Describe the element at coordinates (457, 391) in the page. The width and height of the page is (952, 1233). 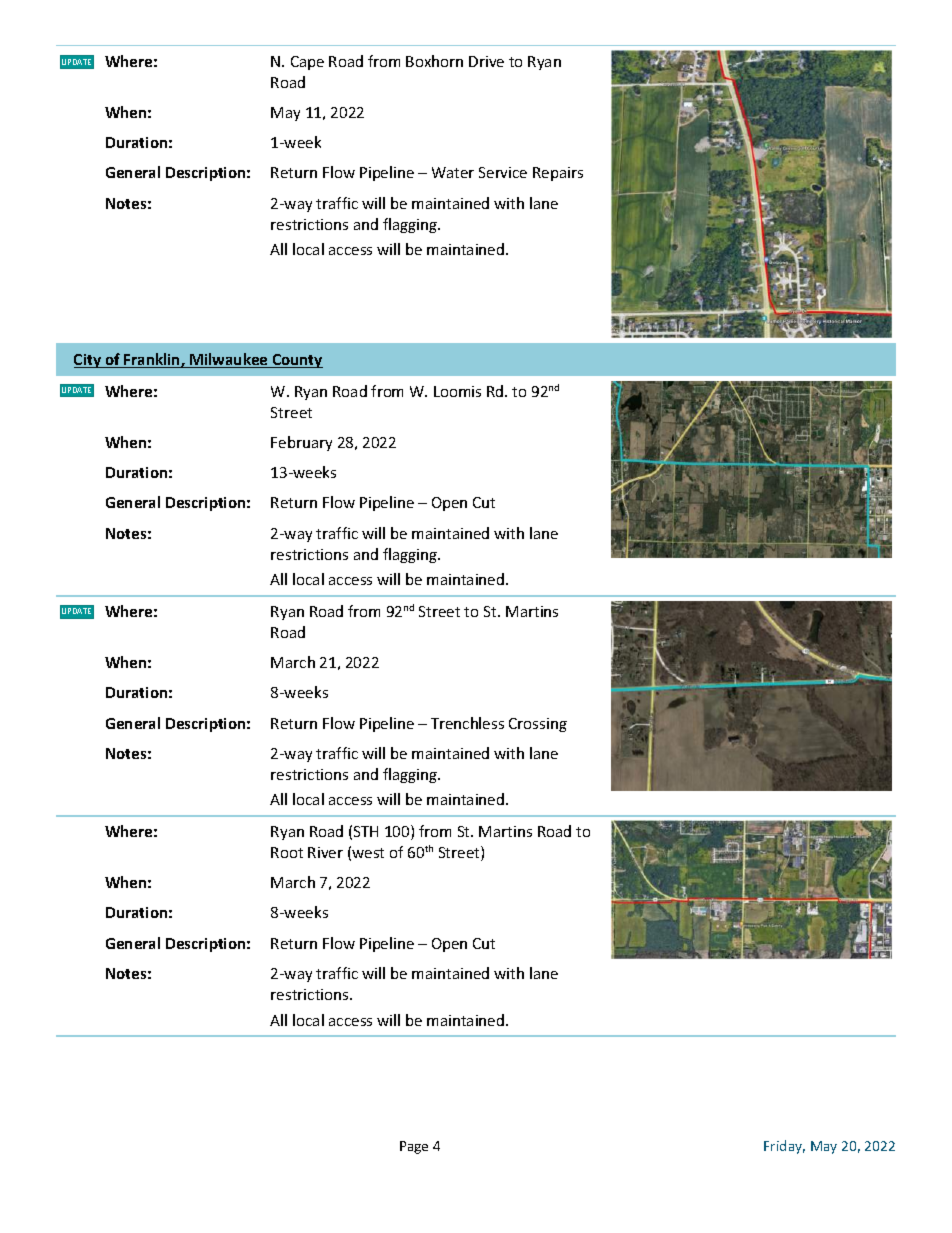
I see `Loomis` at that location.
